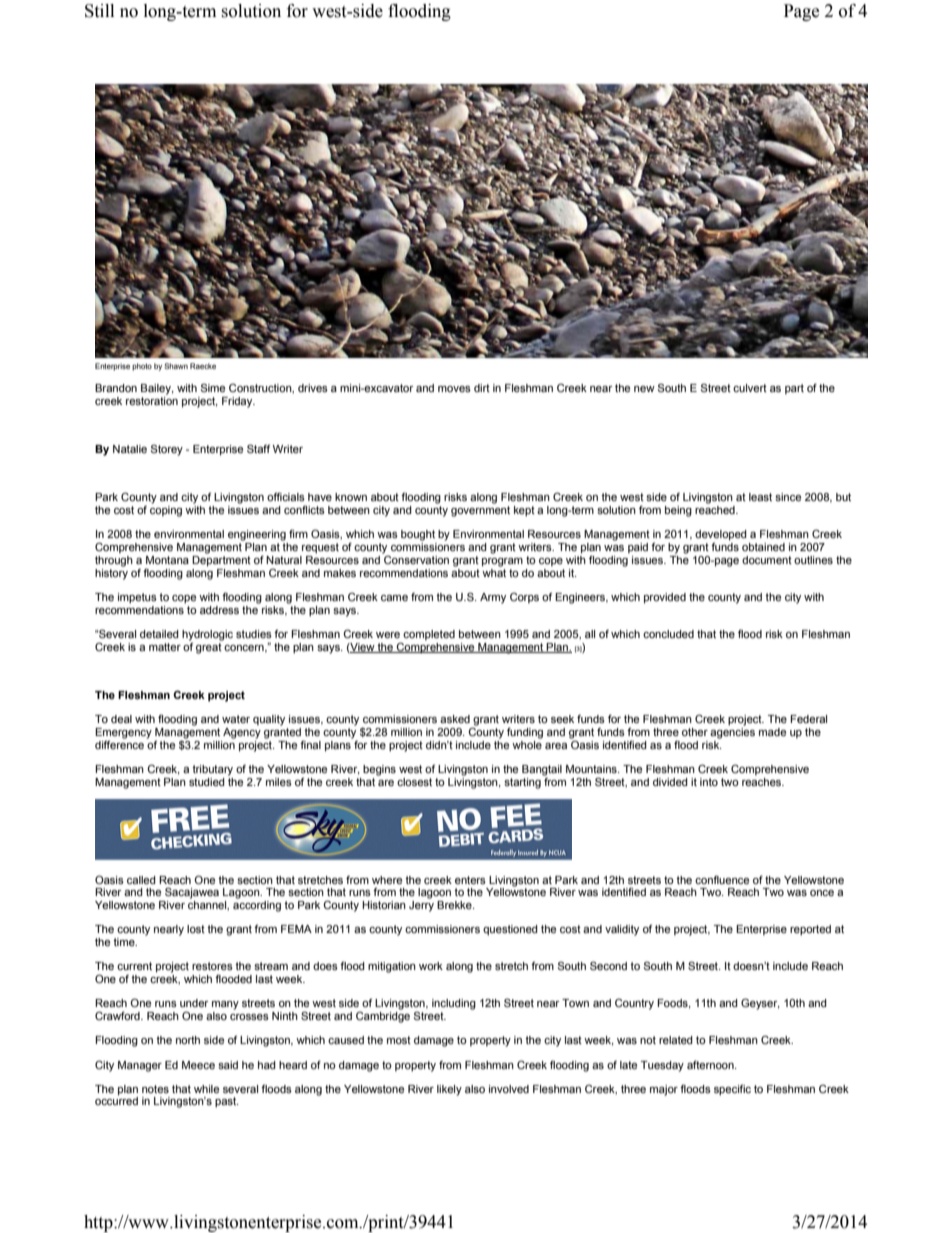  I want to click on likely, so click(449, 1090).
